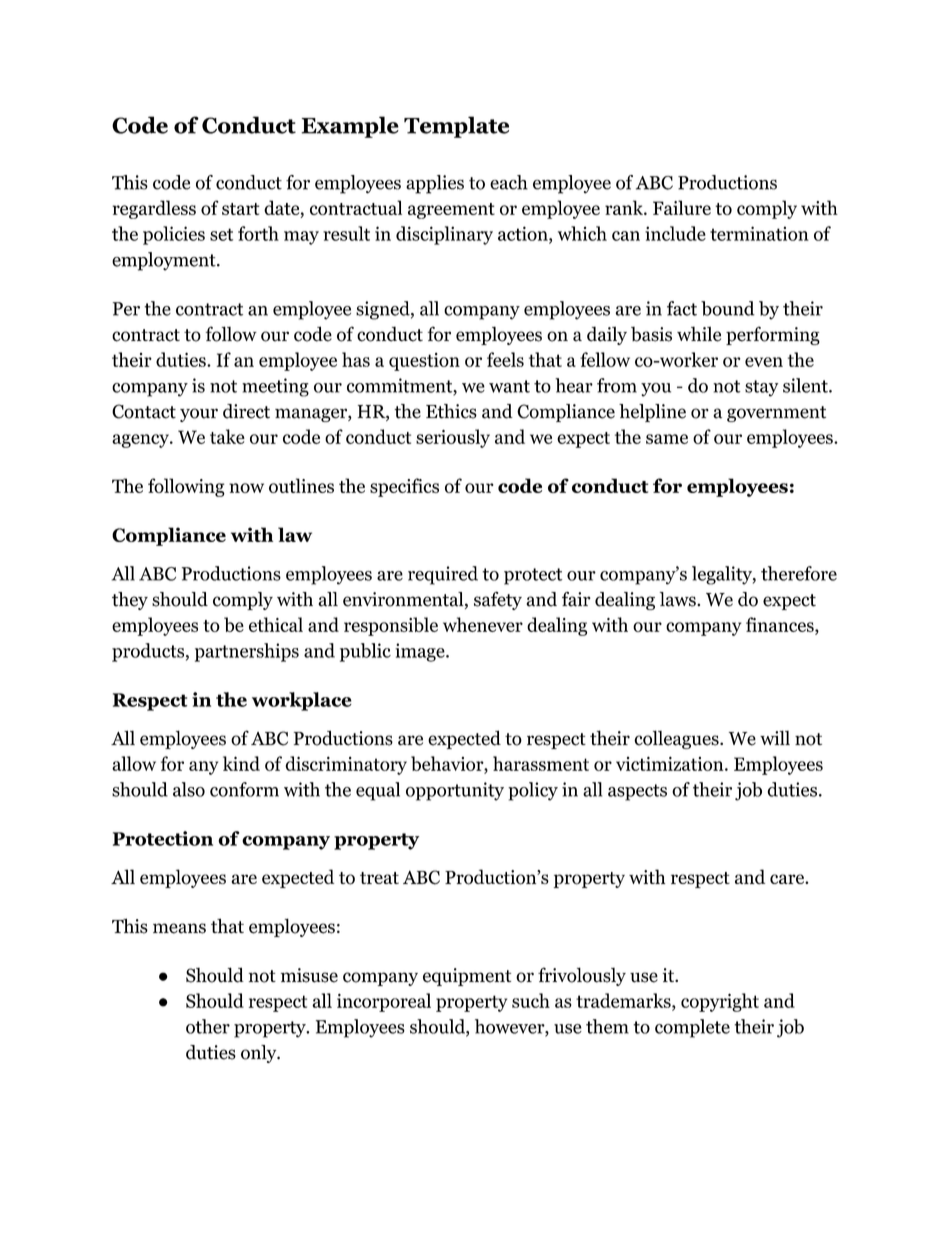 The height and width of the screenshot is (1233, 952). I want to click on opportunity, so click(455, 791).
